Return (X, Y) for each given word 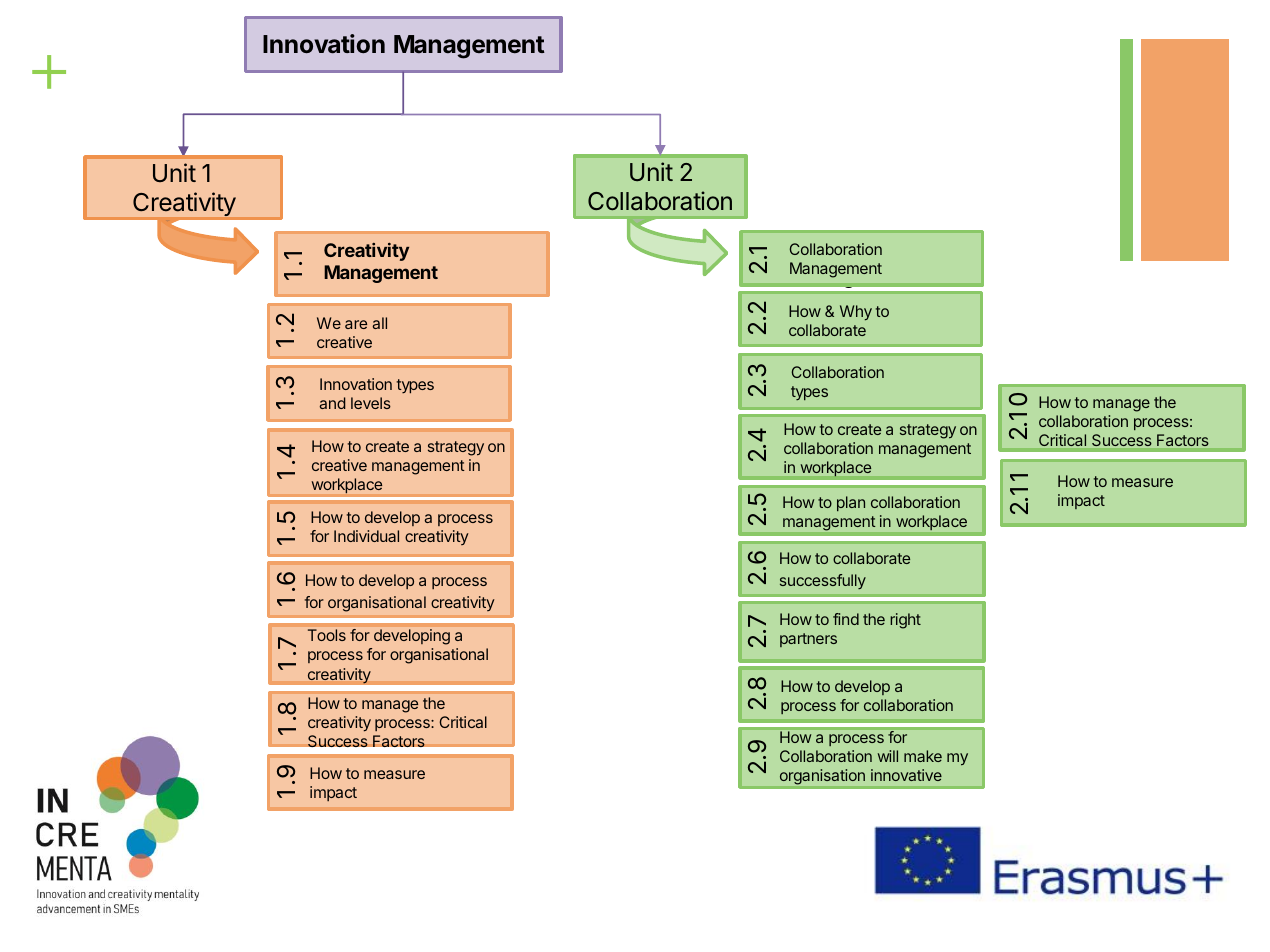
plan (851, 503)
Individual (366, 536)
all (379, 323)
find (846, 619)
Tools (327, 635)
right (905, 621)
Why (856, 313)
